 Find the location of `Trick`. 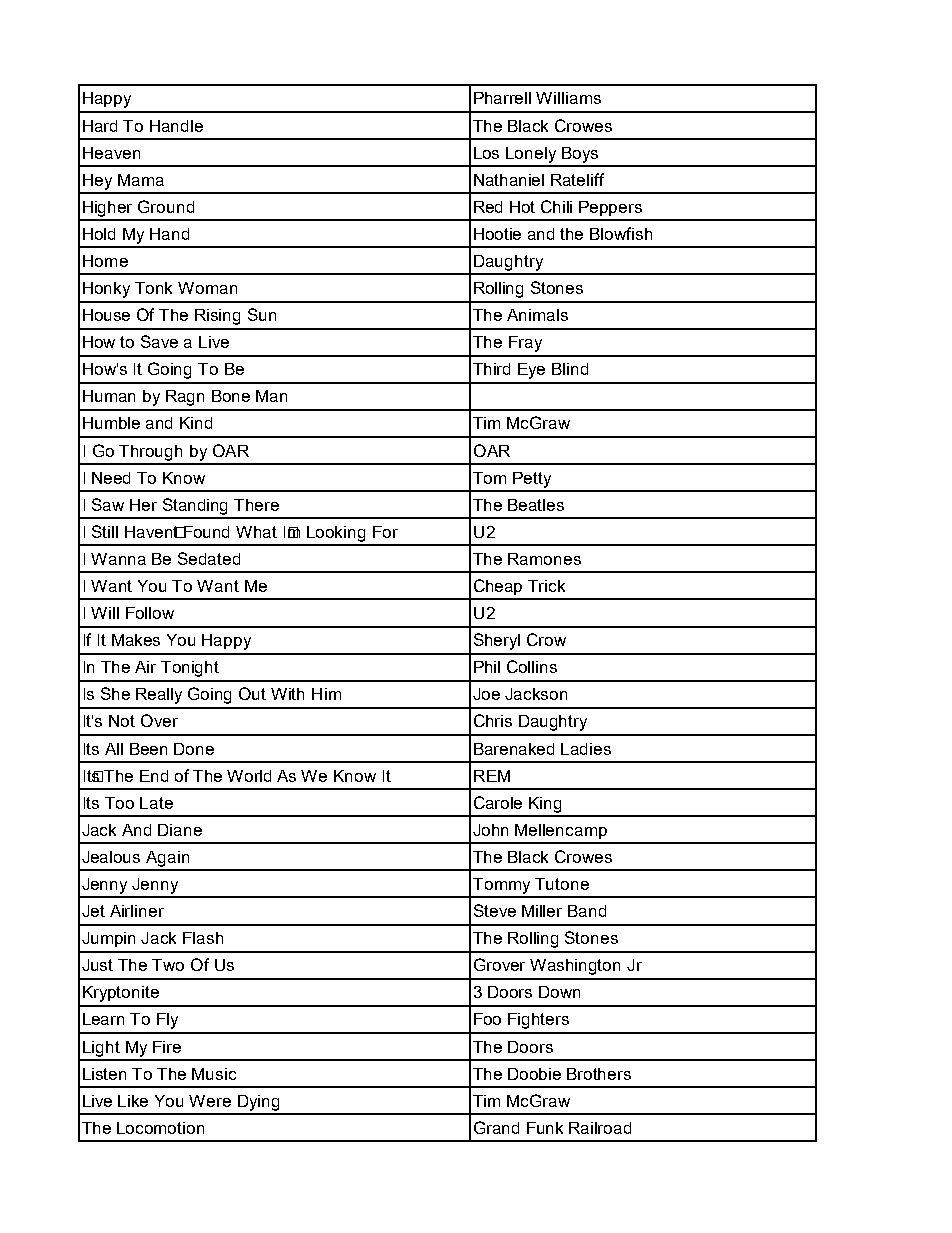

Trick is located at coordinates (546, 586).
